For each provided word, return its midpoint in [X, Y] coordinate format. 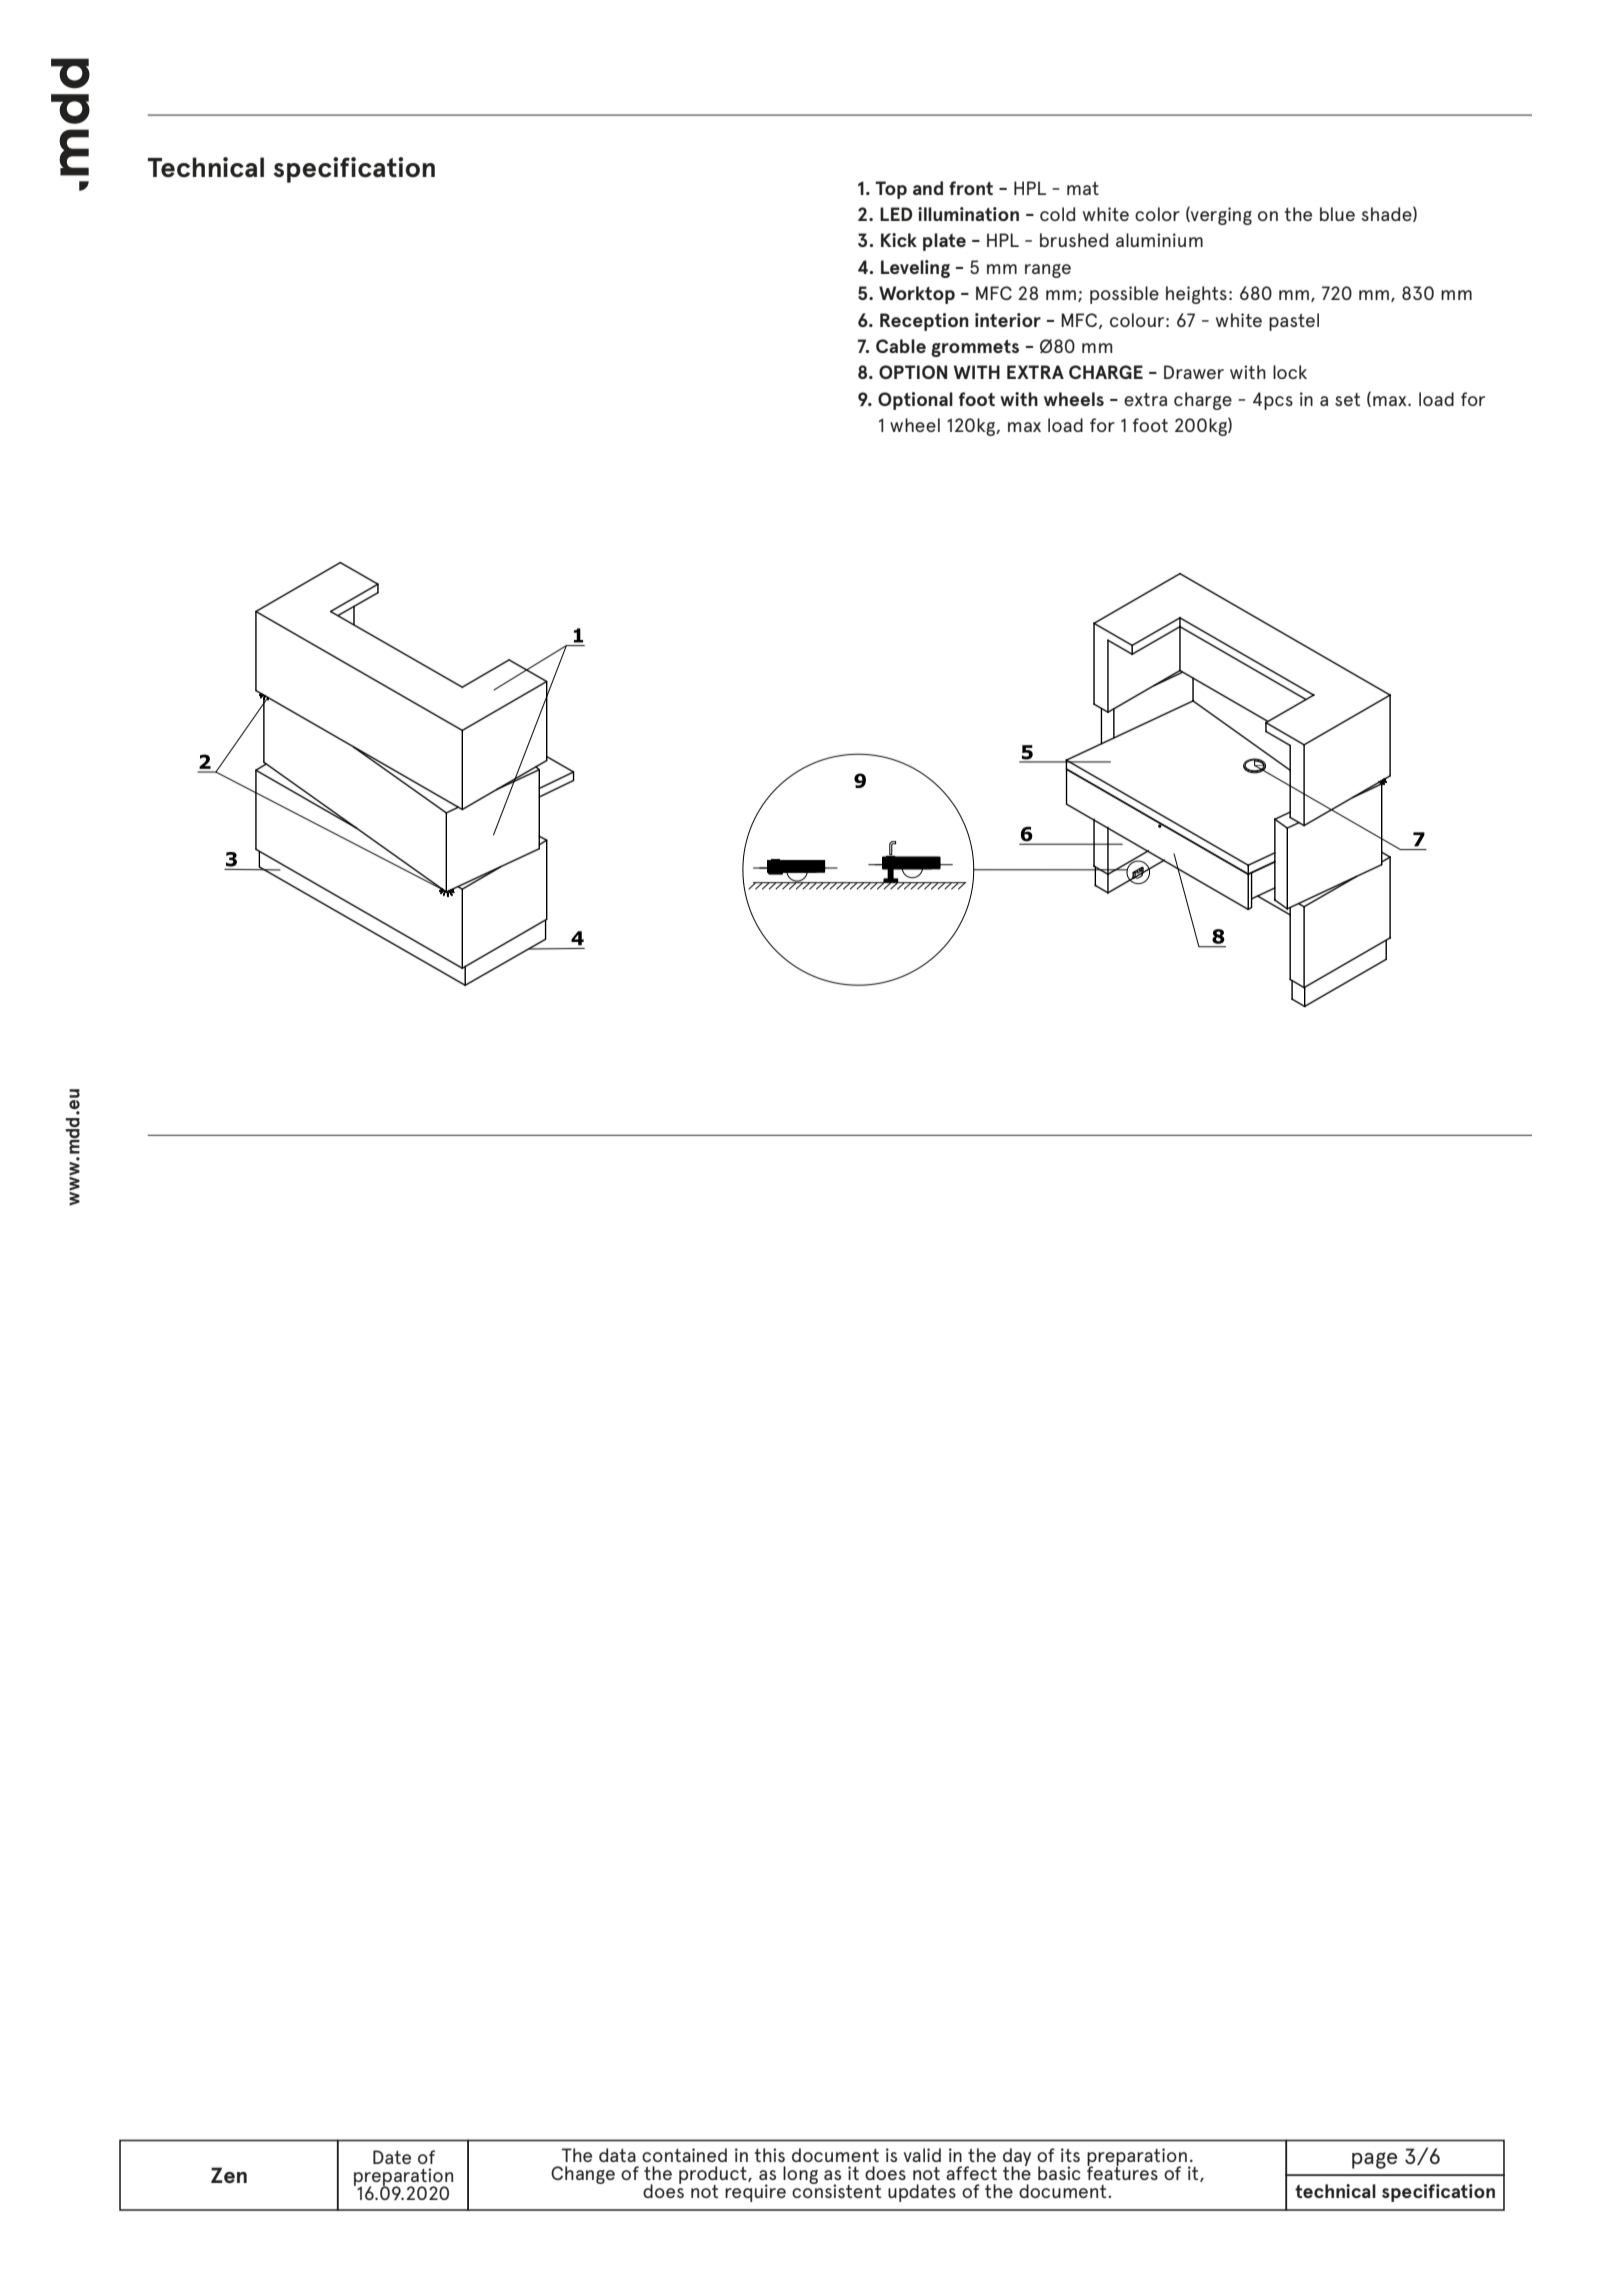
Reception [924, 322]
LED [896, 214]
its [1070, 2155]
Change [583, 2175]
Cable [901, 346]
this [769, 2155]
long [800, 2175]
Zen [229, 2175]
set [1347, 399]
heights [1196, 295]
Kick [899, 240]
